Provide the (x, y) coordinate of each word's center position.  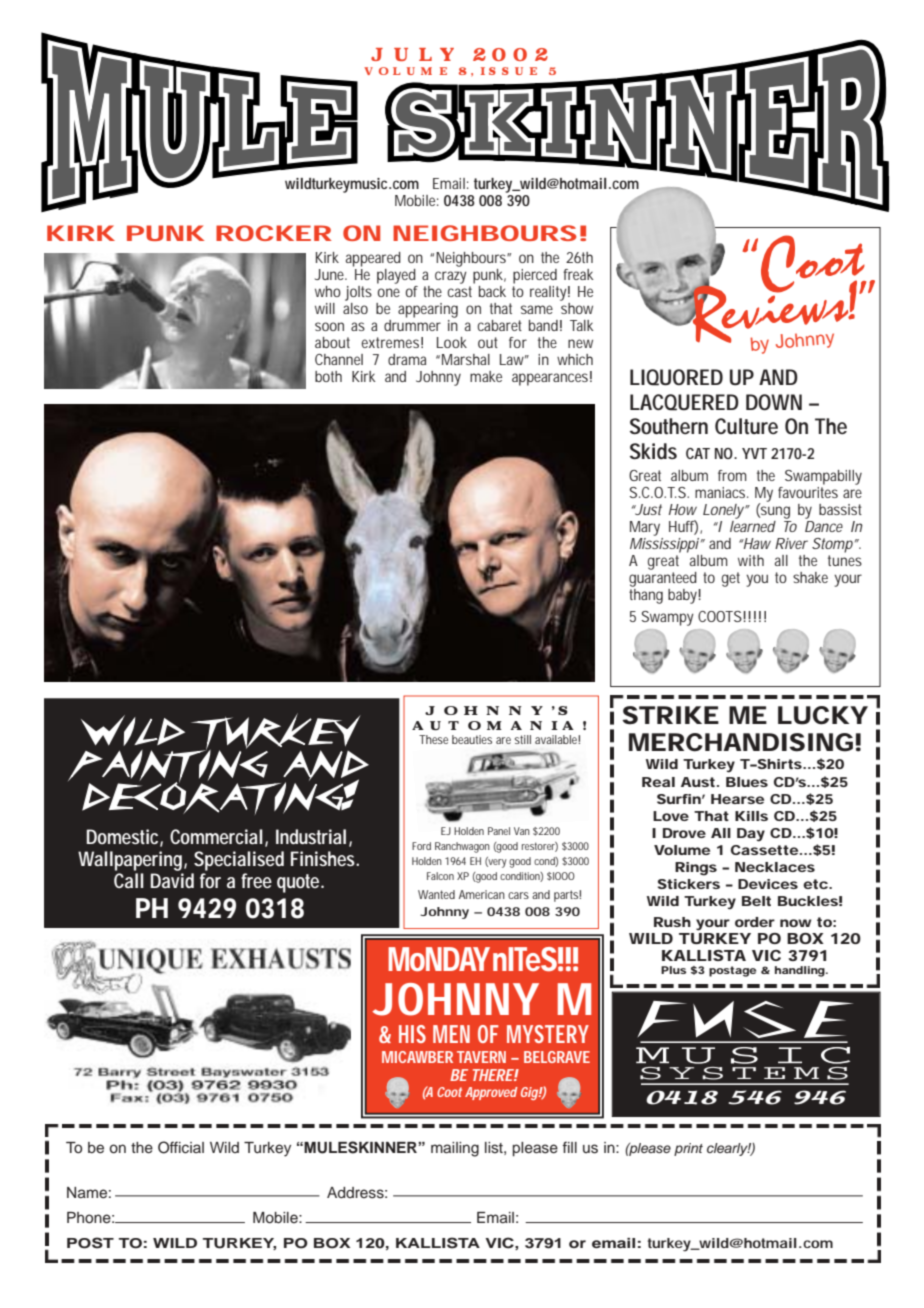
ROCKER (274, 233)
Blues (747, 782)
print (688, 1149)
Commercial (216, 836)
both (328, 376)
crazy (451, 277)
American (482, 894)
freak (578, 274)
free (256, 880)
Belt (756, 901)
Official (181, 1147)
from (732, 475)
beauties (472, 739)
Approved (491, 1093)
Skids (653, 451)
